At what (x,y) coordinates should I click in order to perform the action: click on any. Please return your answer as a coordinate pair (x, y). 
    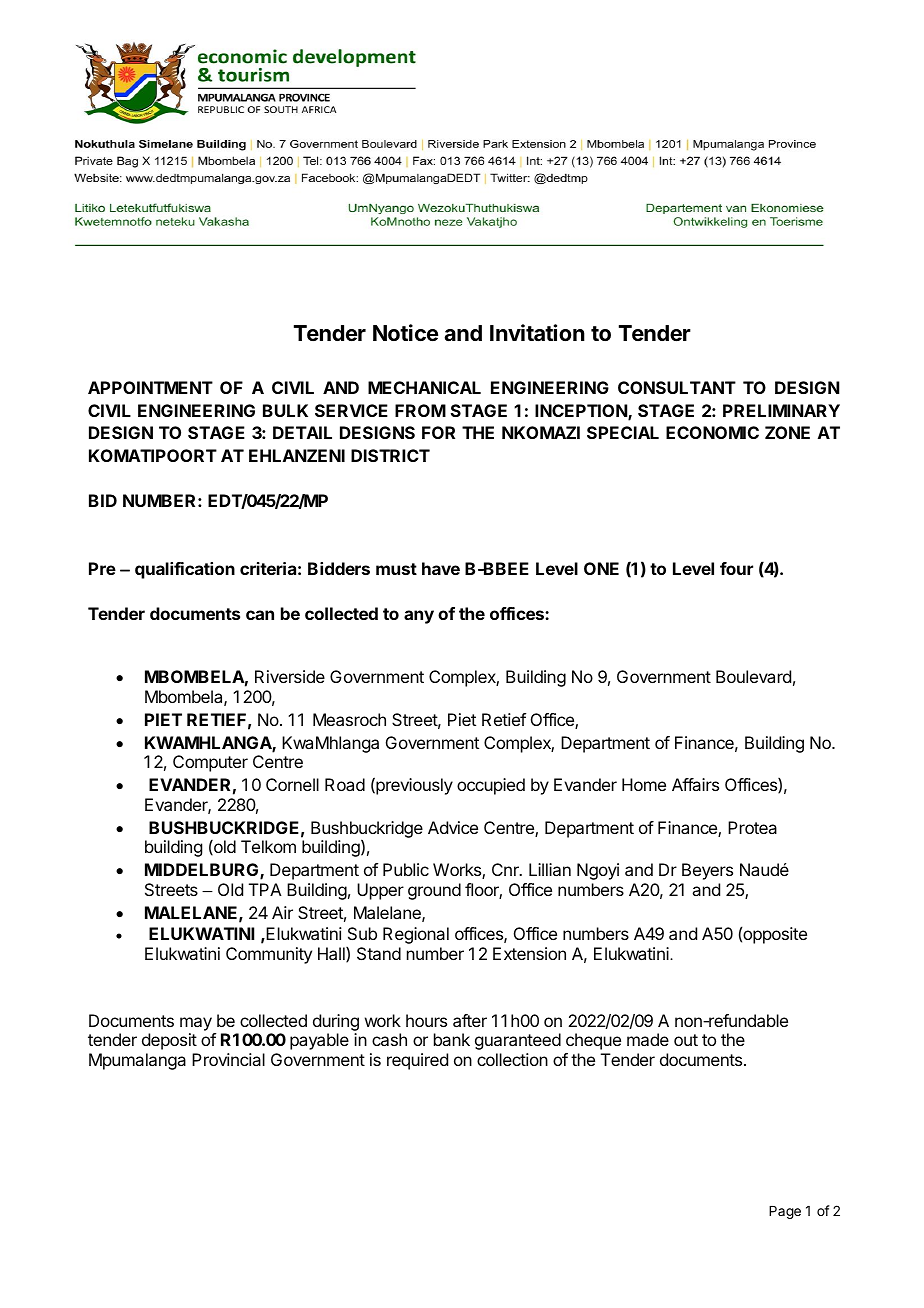
    Looking at the image, I should click on (419, 617).
